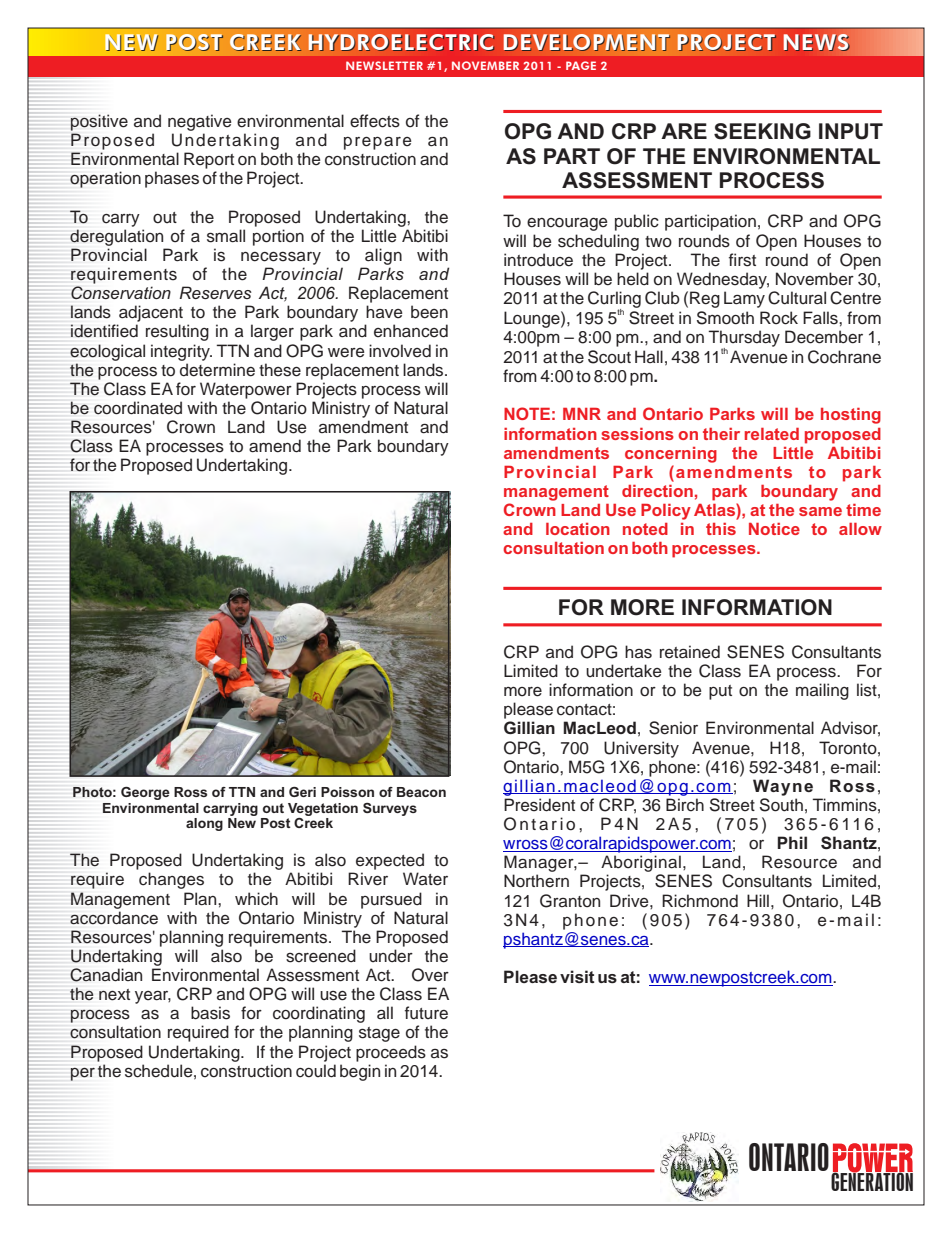 Image resolution: width=952 pixels, height=1233 pixels. Describe the element at coordinates (578, 529) in the page. I see `location` at that location.
